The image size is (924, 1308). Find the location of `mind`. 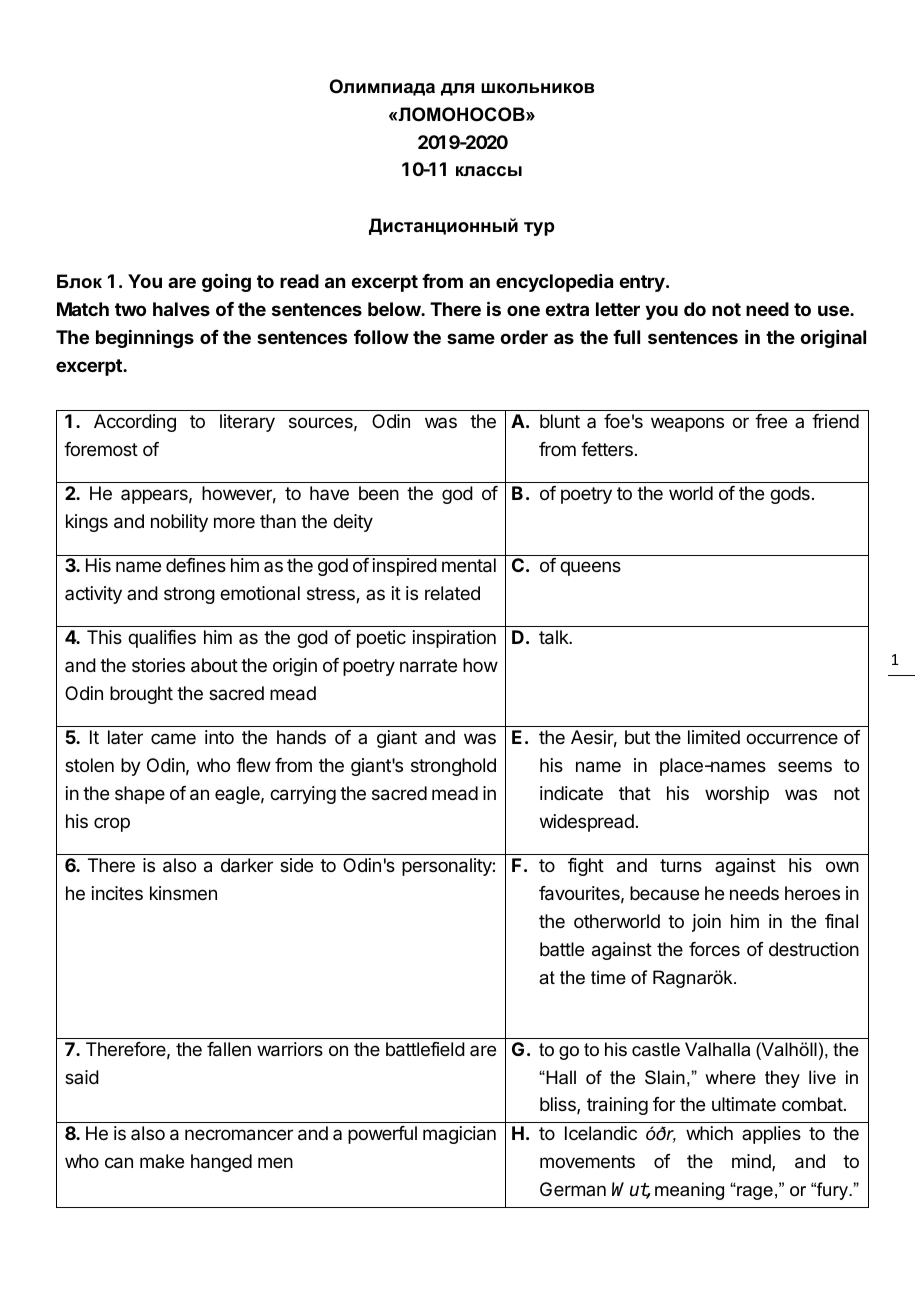

mind is located at coordinates (752, 1162).
